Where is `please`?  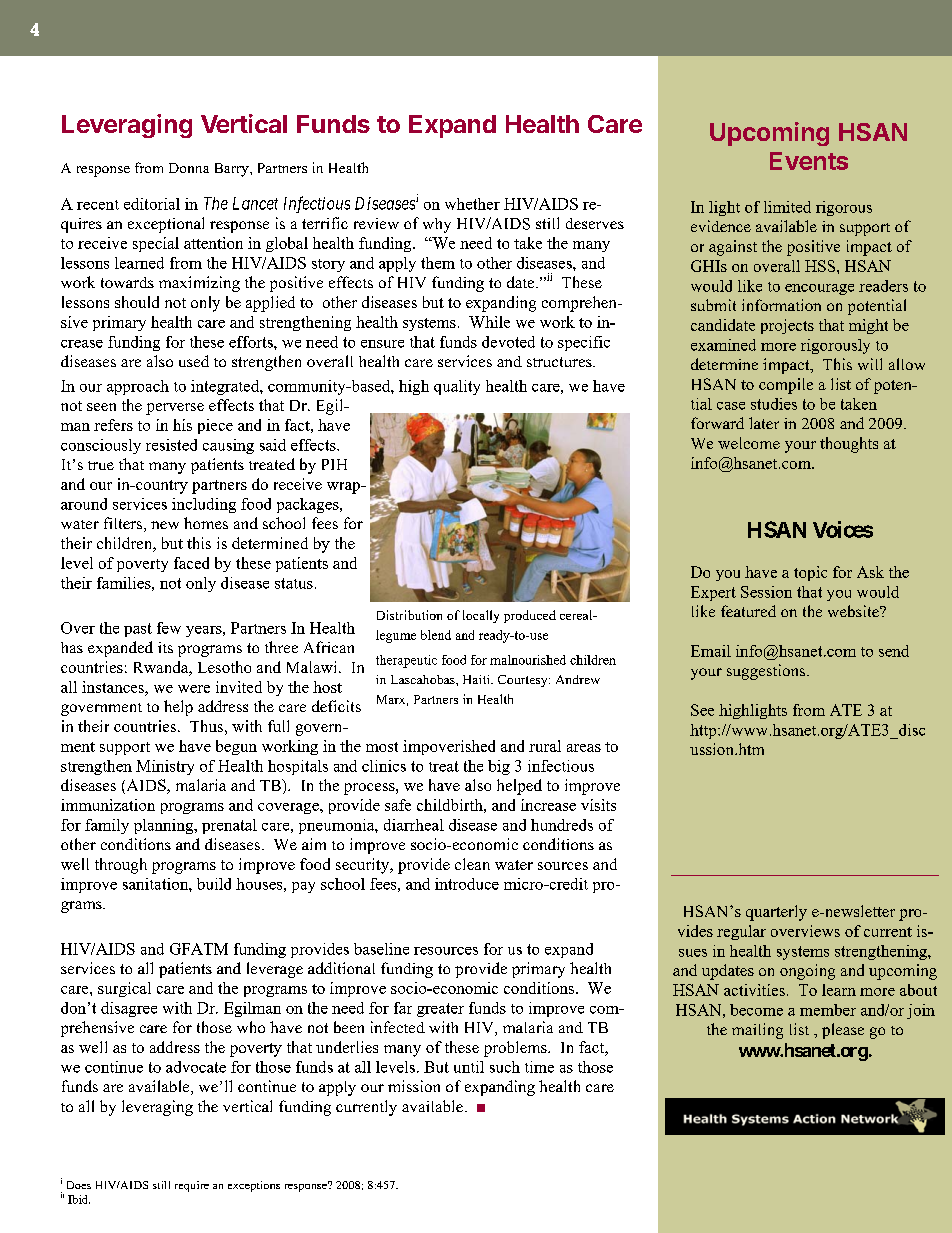 please is located at coordinates (843, 1031).
